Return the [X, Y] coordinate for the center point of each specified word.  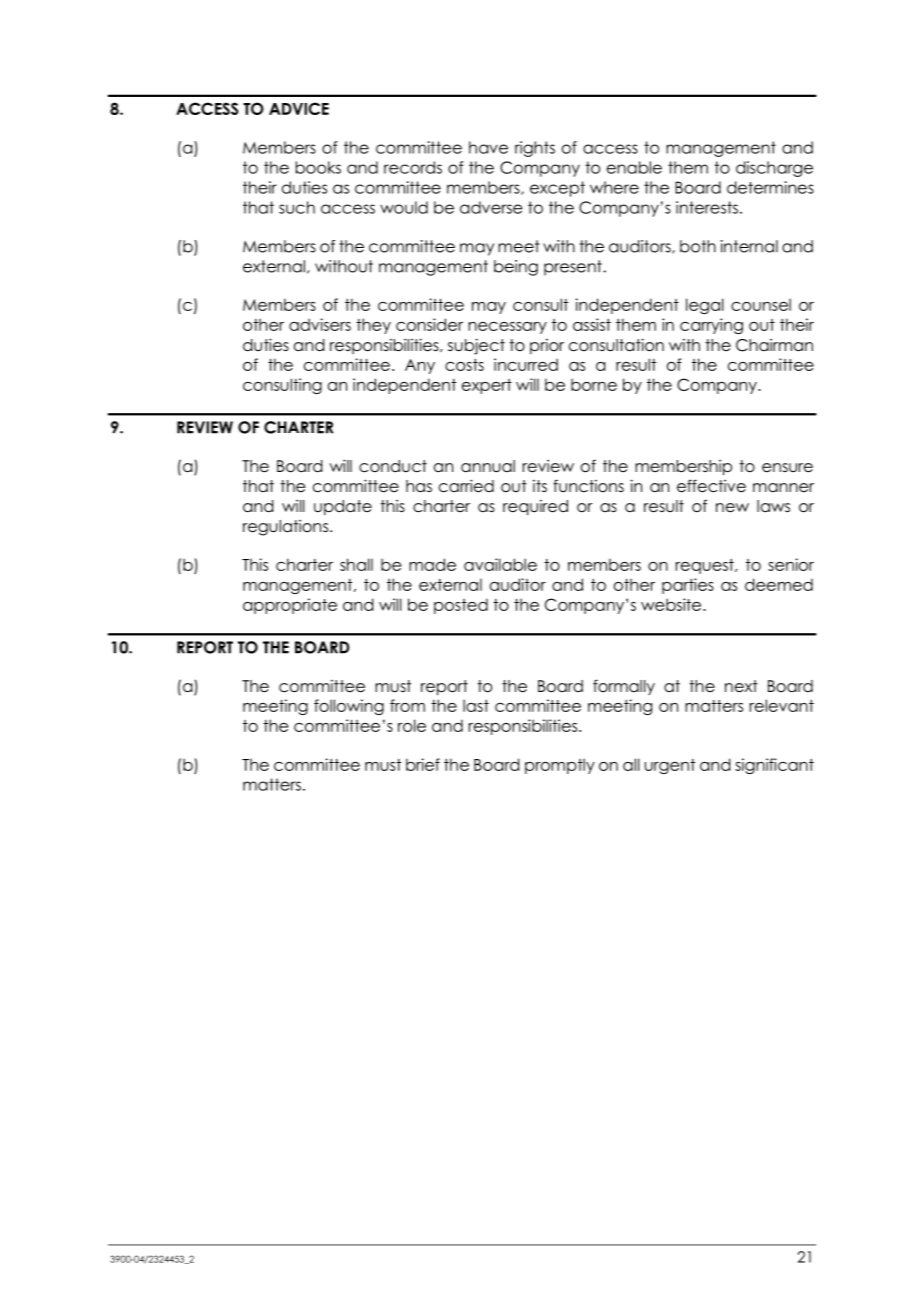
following [349, 707]
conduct [393, 466]
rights [535, 149]
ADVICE [299, 108]
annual [488, 466]
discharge [774, 169]
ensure [787, 468]
